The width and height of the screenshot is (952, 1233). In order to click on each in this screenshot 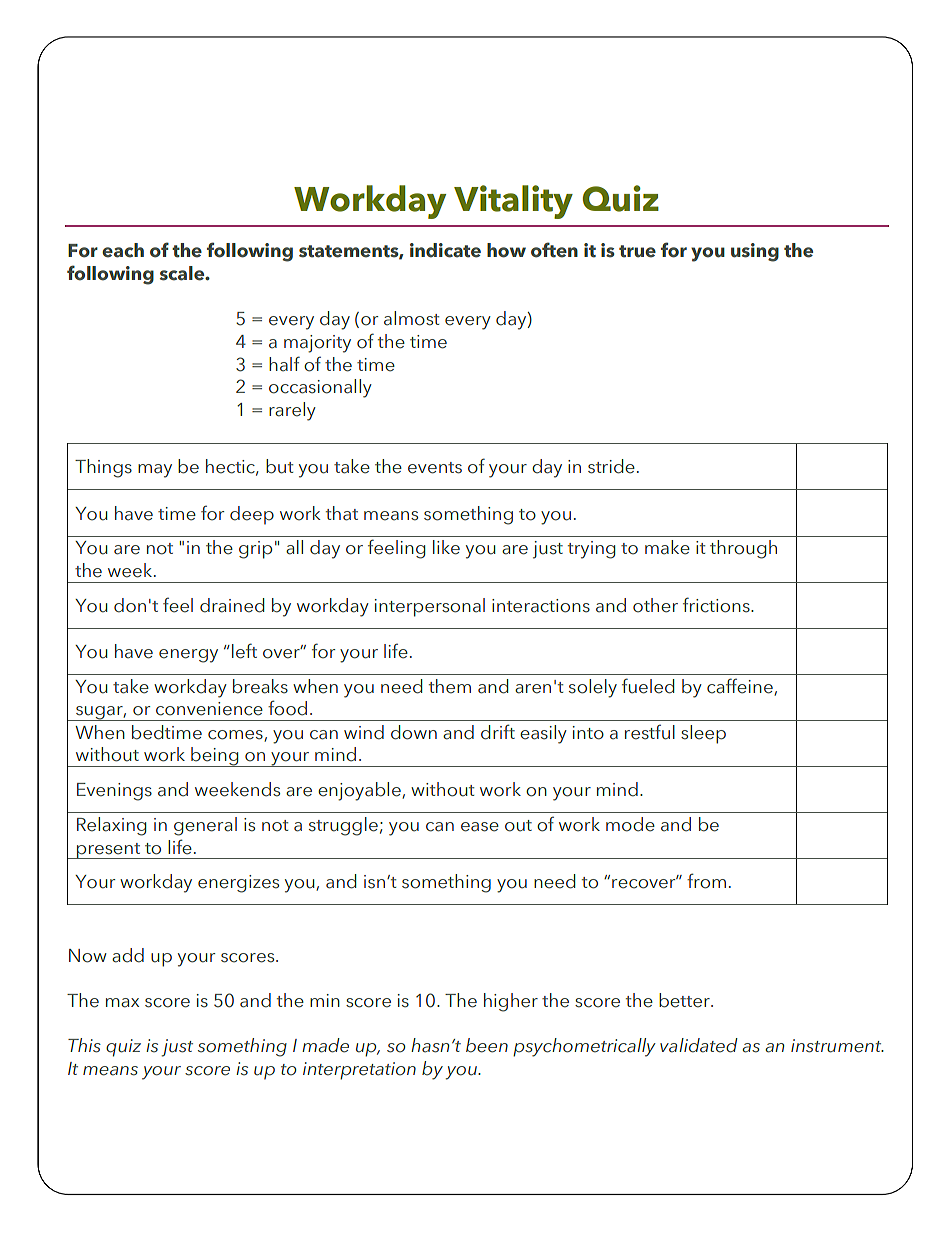, I will do `click(123, 250)`.
